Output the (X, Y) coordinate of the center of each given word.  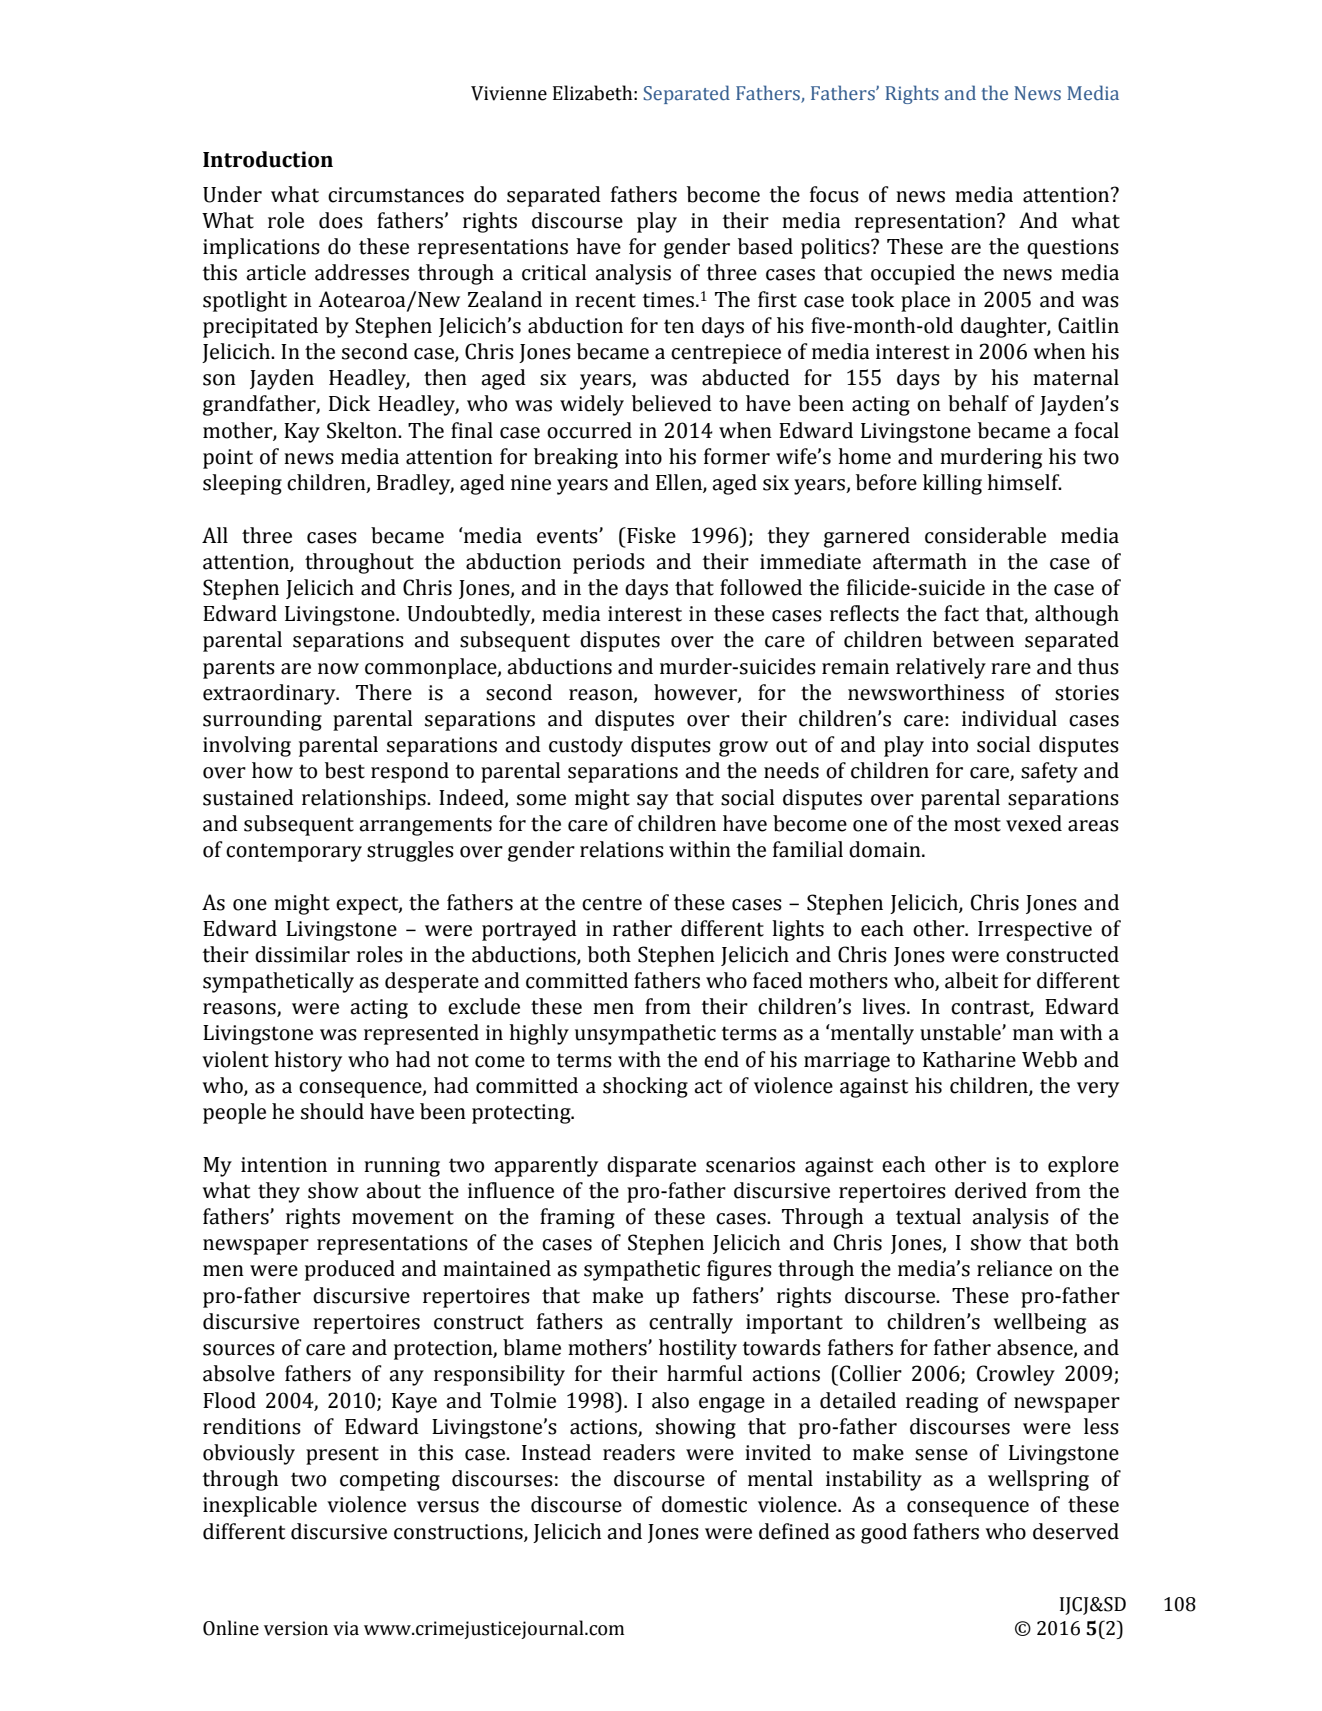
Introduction (268, 159)
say (652, 802)
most (977, 824)
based (765, 246)
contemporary (294, 852)
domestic (704, 1504)
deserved (1076, 1531)
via (346, 1628)
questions (1073, 249)
